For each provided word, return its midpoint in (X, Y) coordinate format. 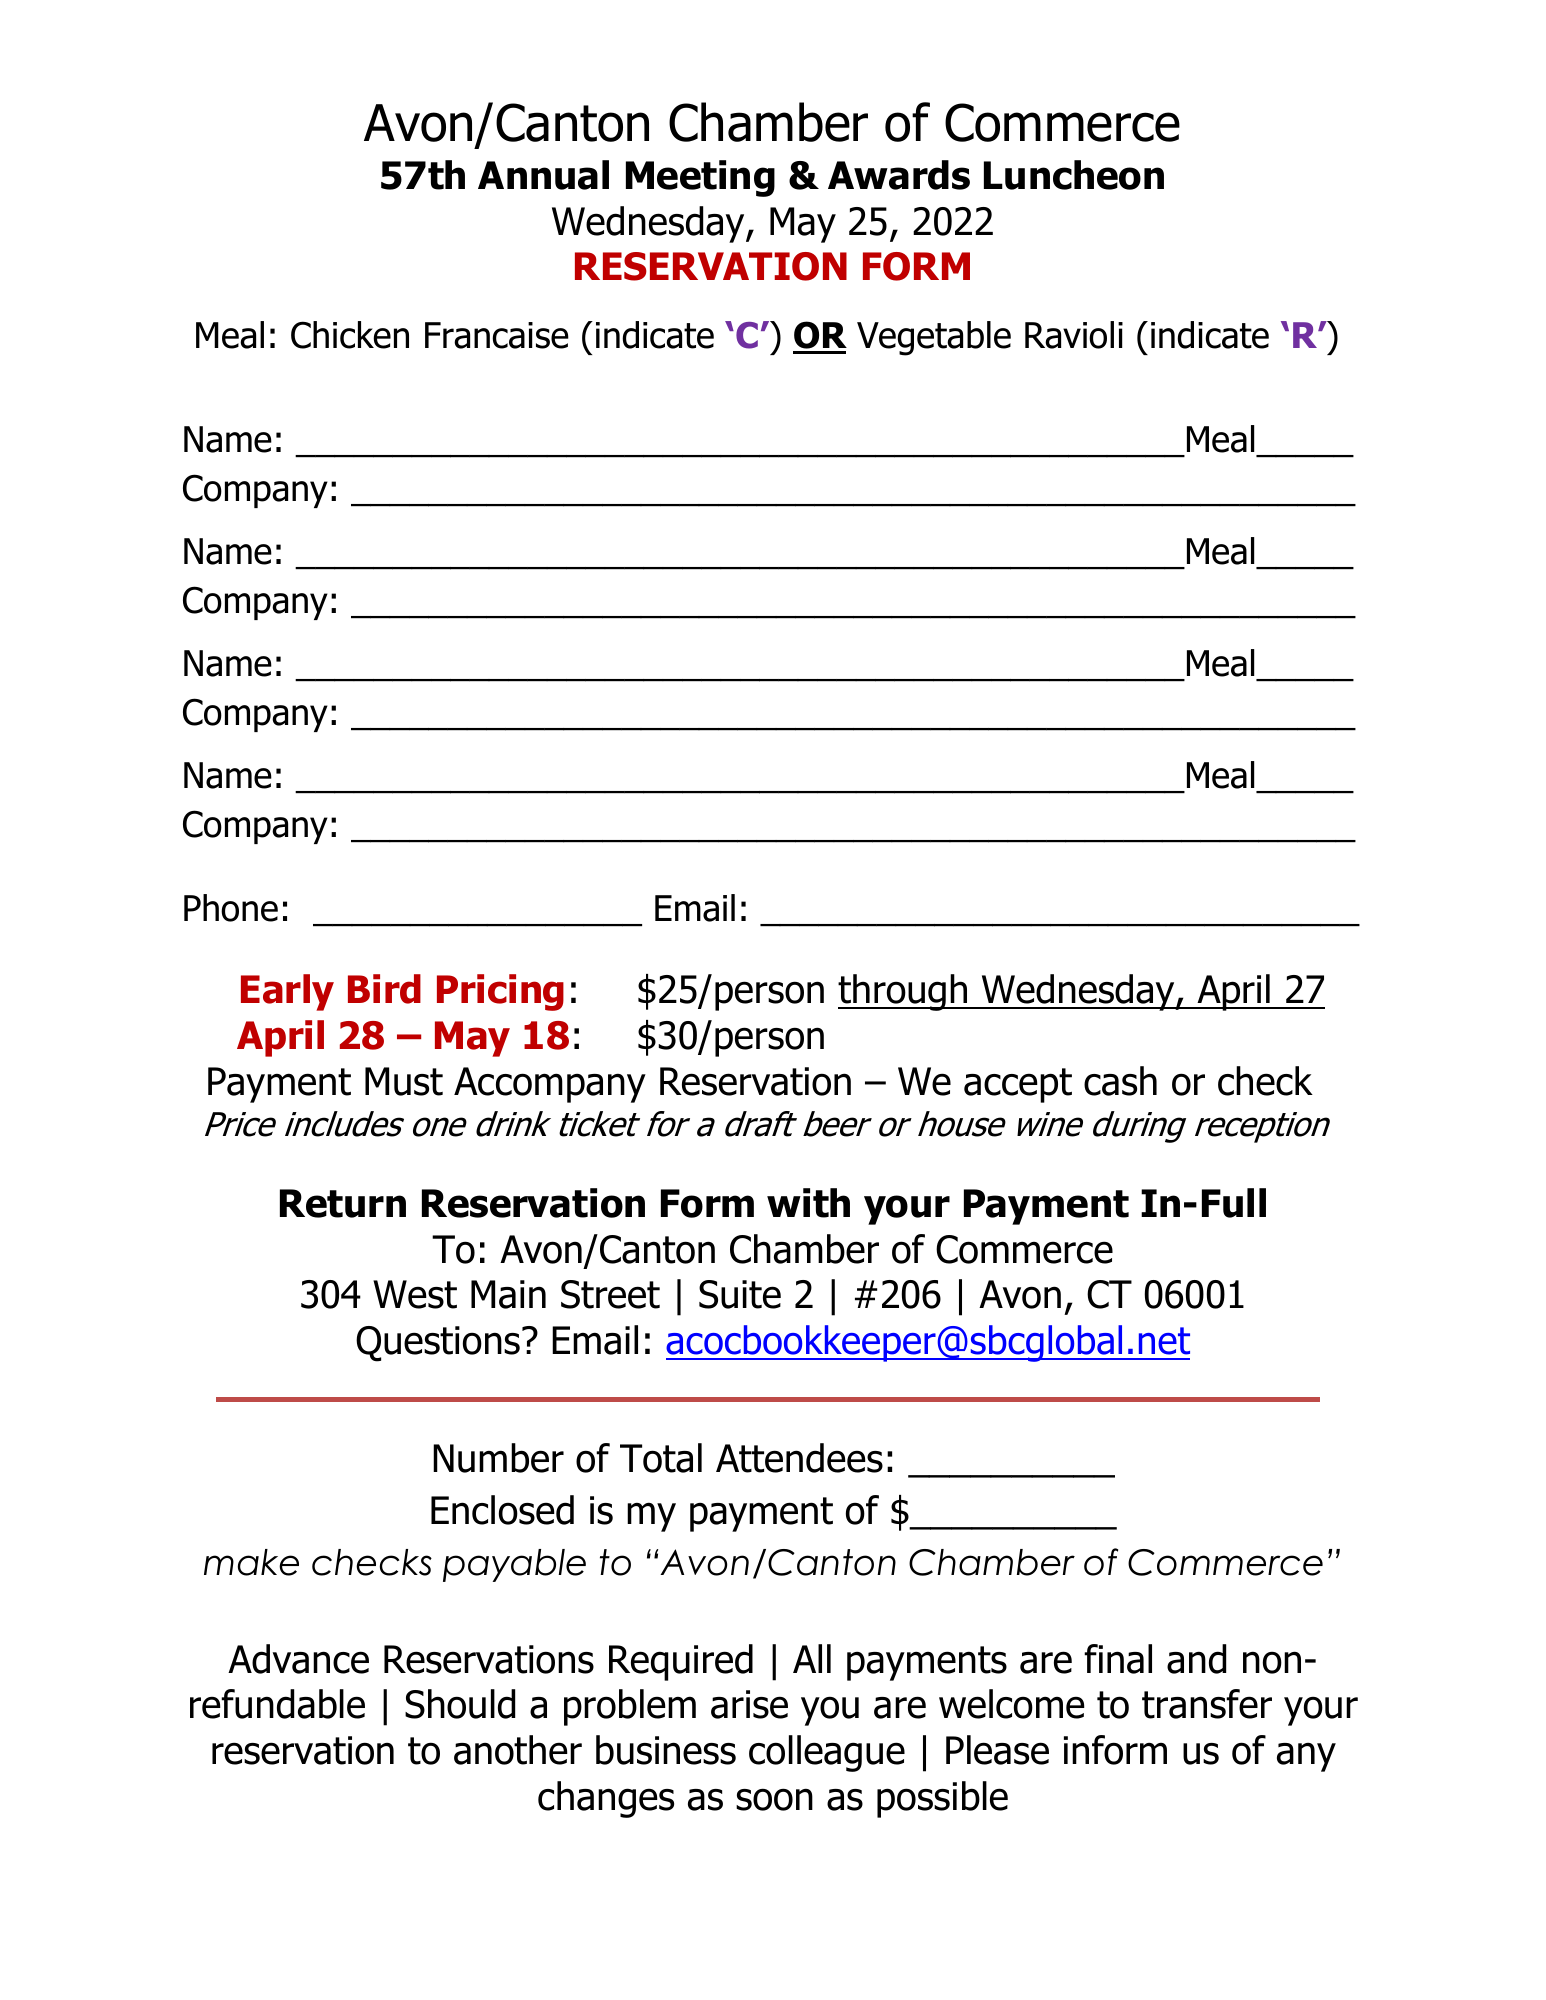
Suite (740, 1294)
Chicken (350, 335)
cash (1120, 1081)
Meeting (700, 178)
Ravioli (1074, 335)
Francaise (497, 335)
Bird (384, 989)
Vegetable (934, 338)
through (904, 992)
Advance (298, 1659)
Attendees (799, 1458)
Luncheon (1074, 175)
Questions (438, 1344)
